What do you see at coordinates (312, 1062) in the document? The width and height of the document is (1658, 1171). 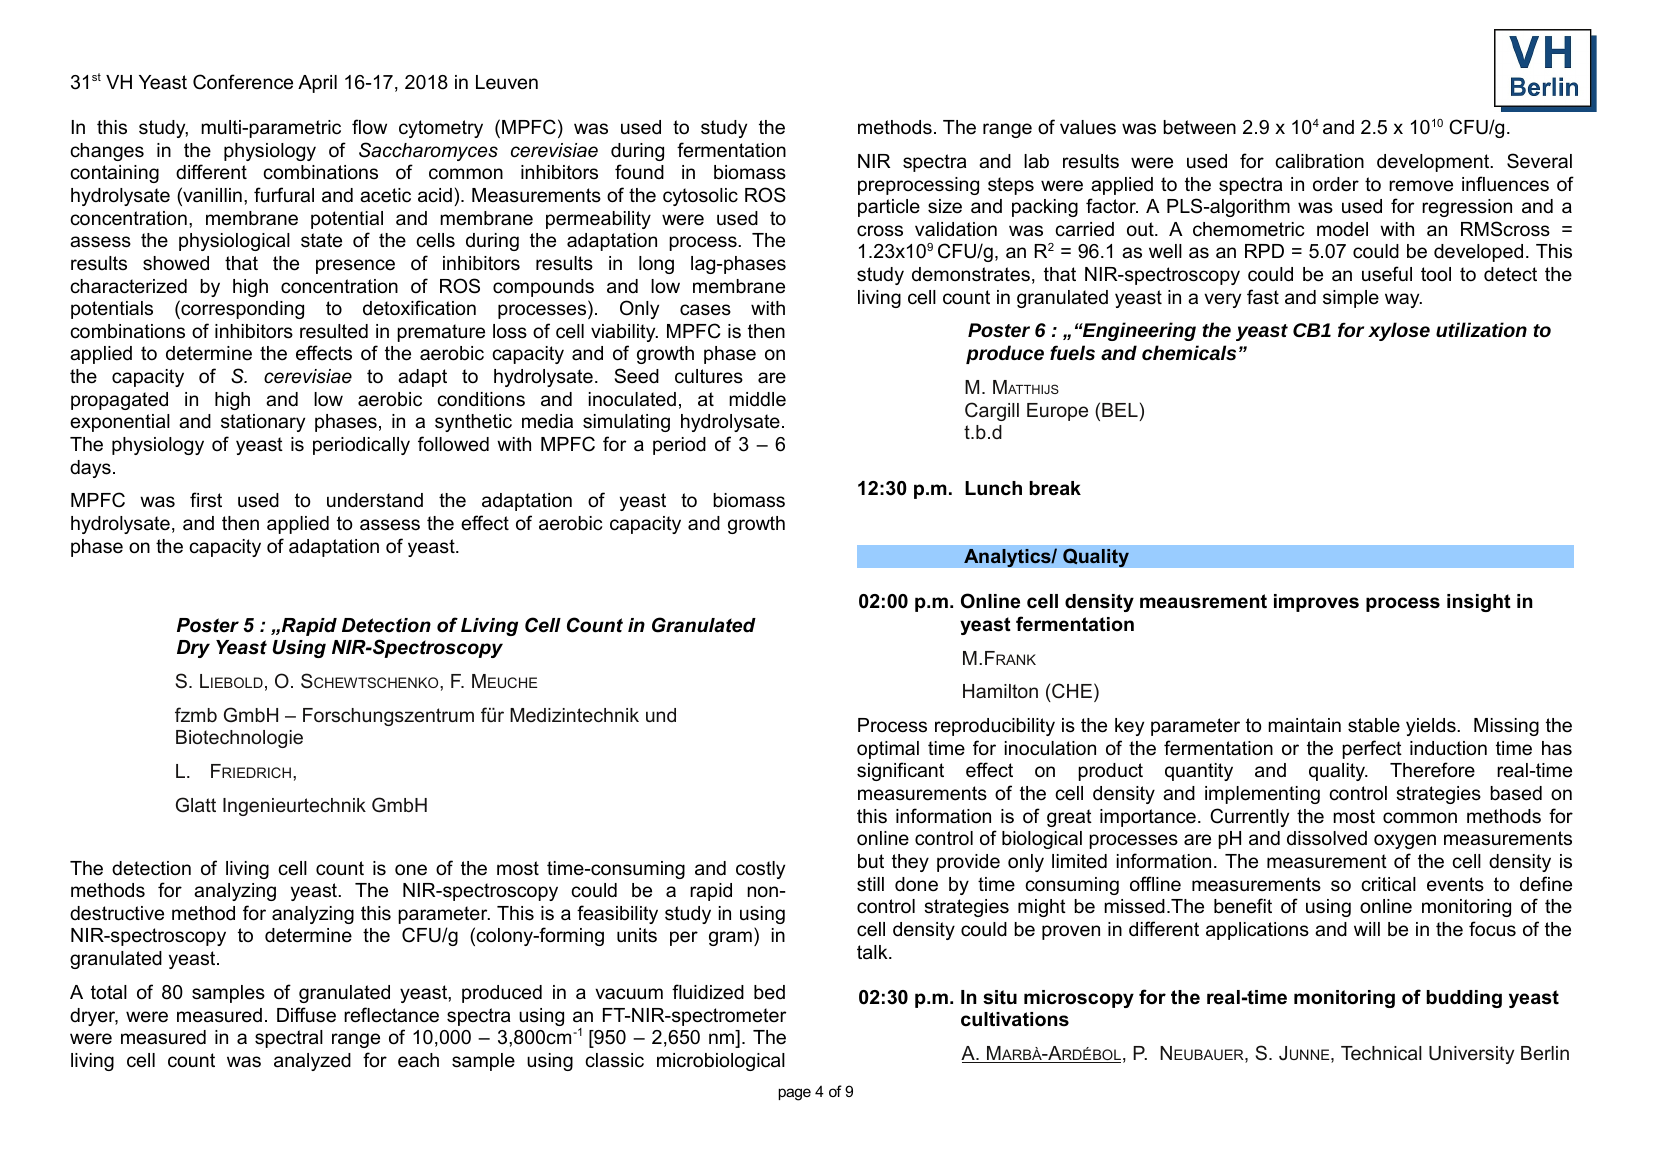 I see `analyzed` at bounding box center [312, 1062].
